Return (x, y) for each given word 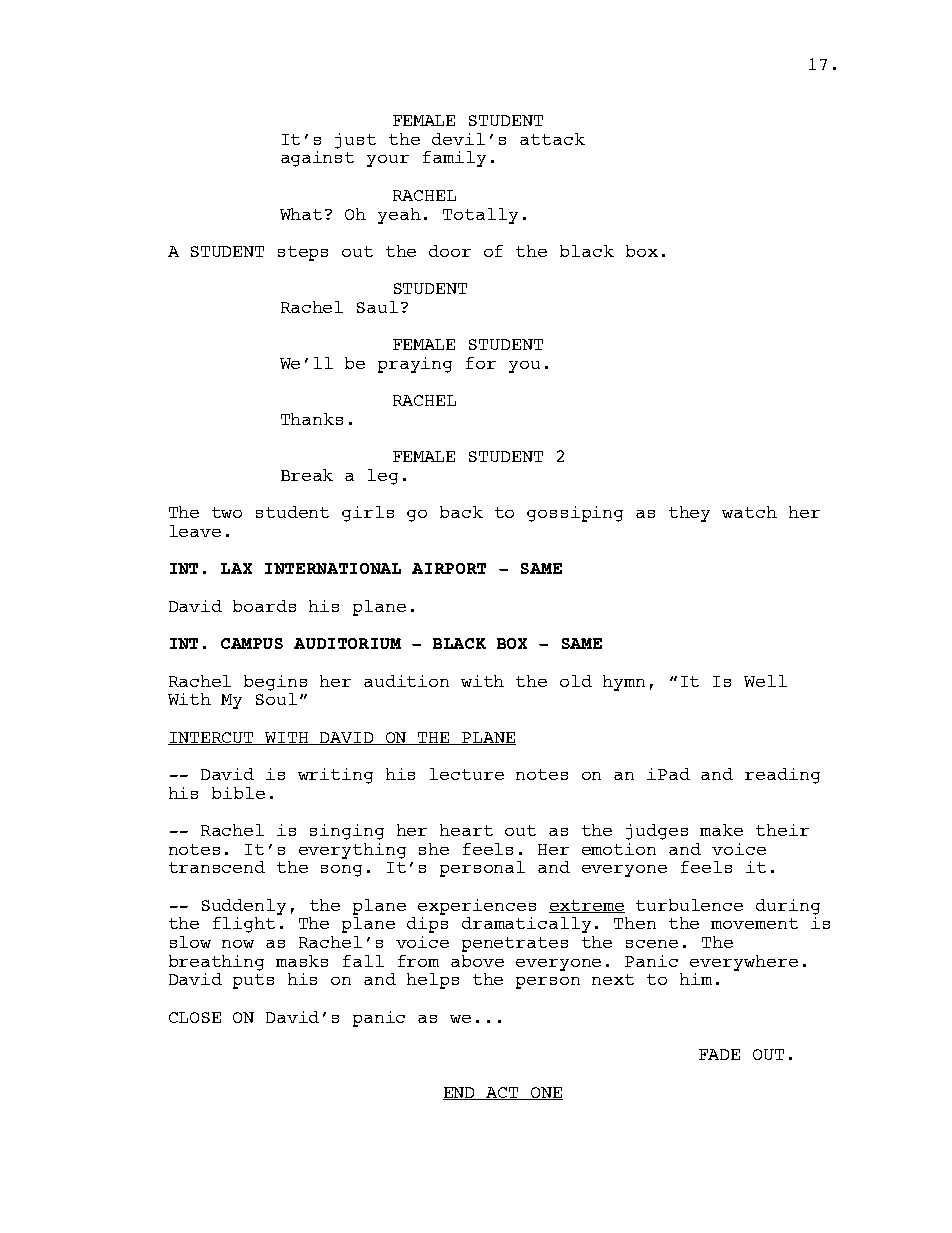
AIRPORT (449, 568)
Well (765, 681)
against (317, 157)
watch (749, 512)
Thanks (312, 419)
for (481, 363)
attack (552, 139)
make (721, 830)
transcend (217, 867)
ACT (502, 1093)
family (454, 159)
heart (466, 830)
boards (264, 606)
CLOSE (195, 1017)
